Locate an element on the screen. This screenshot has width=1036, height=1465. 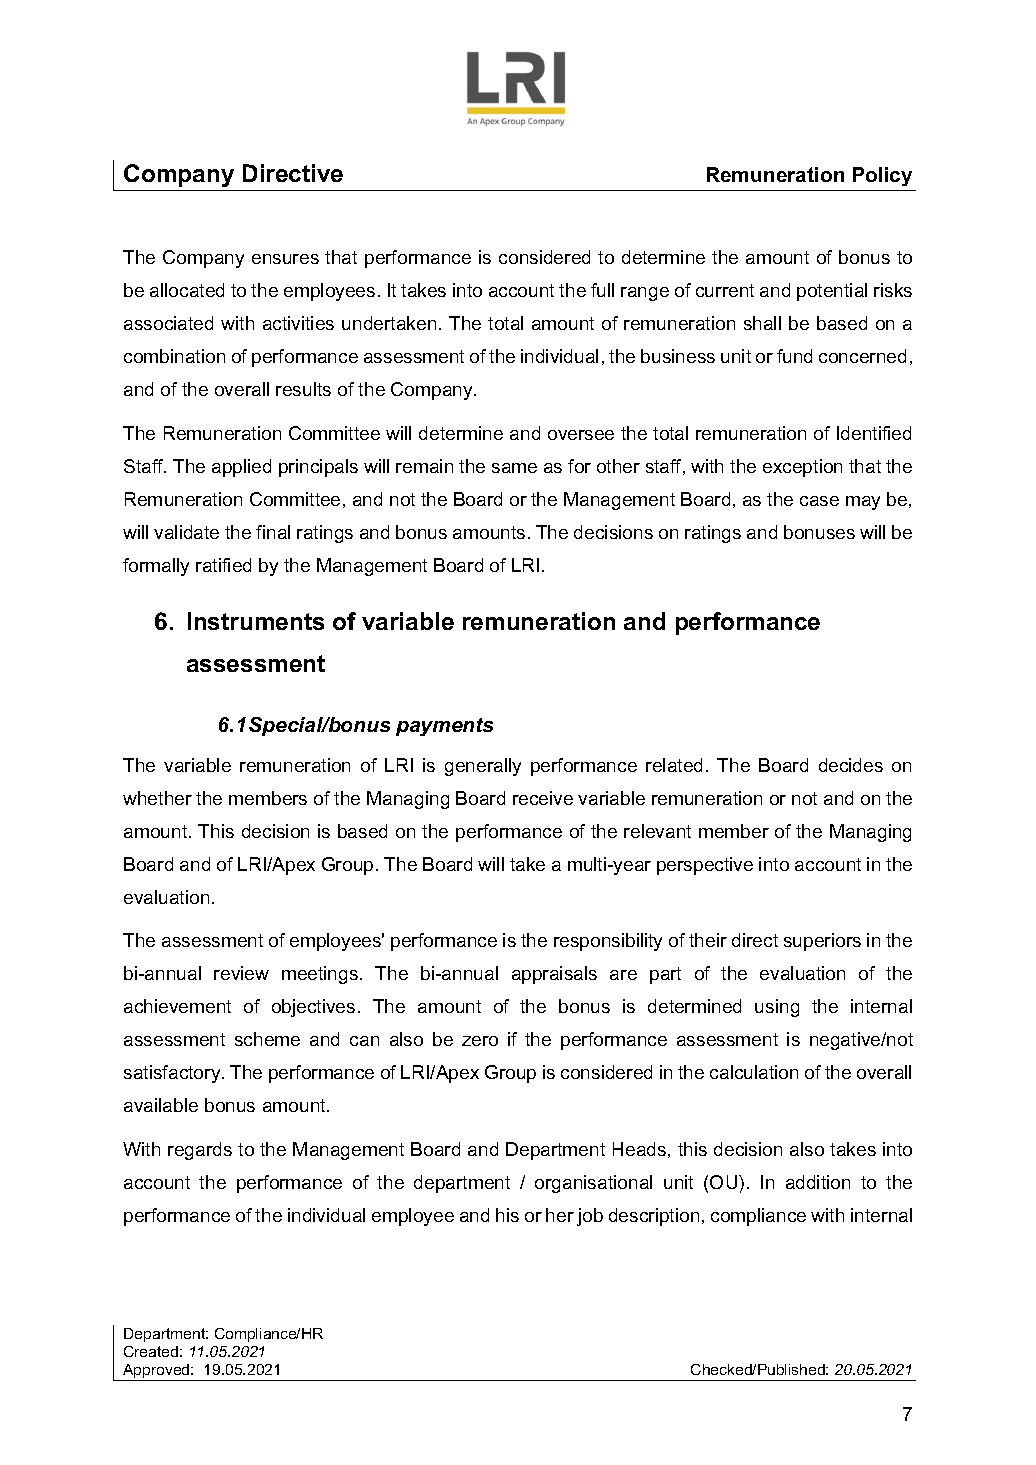
decides is located at coordinates (851, 765).
